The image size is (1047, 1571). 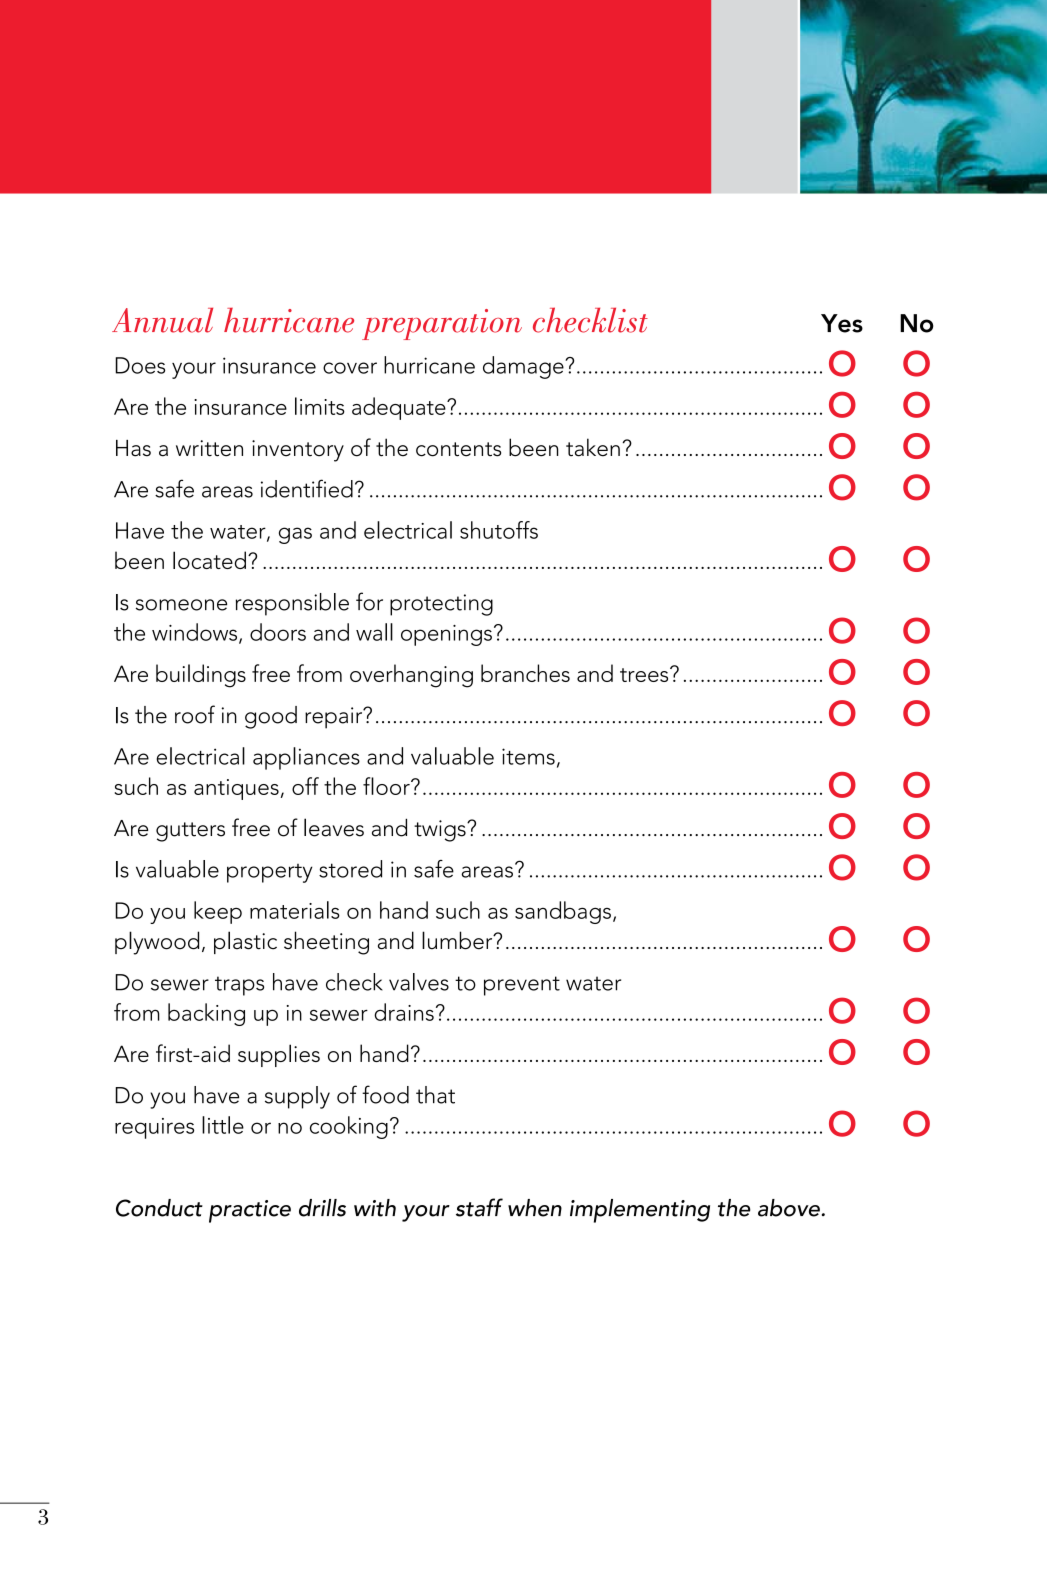 What do you see at coordinates (525, 673) in the screenshot?
I see `branches` at bounding box center [525, 673].
